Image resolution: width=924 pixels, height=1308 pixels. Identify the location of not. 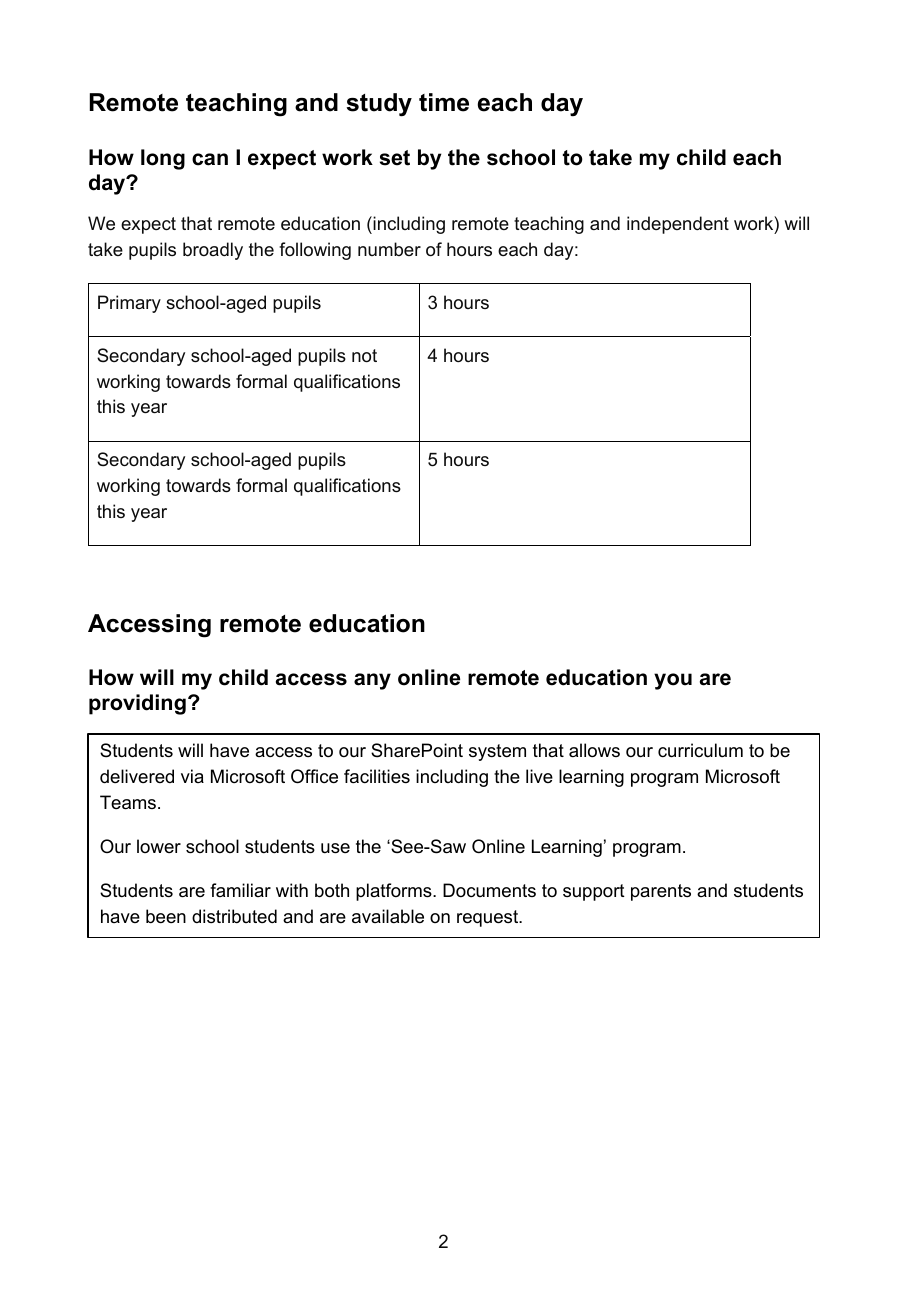
(364, 355).
